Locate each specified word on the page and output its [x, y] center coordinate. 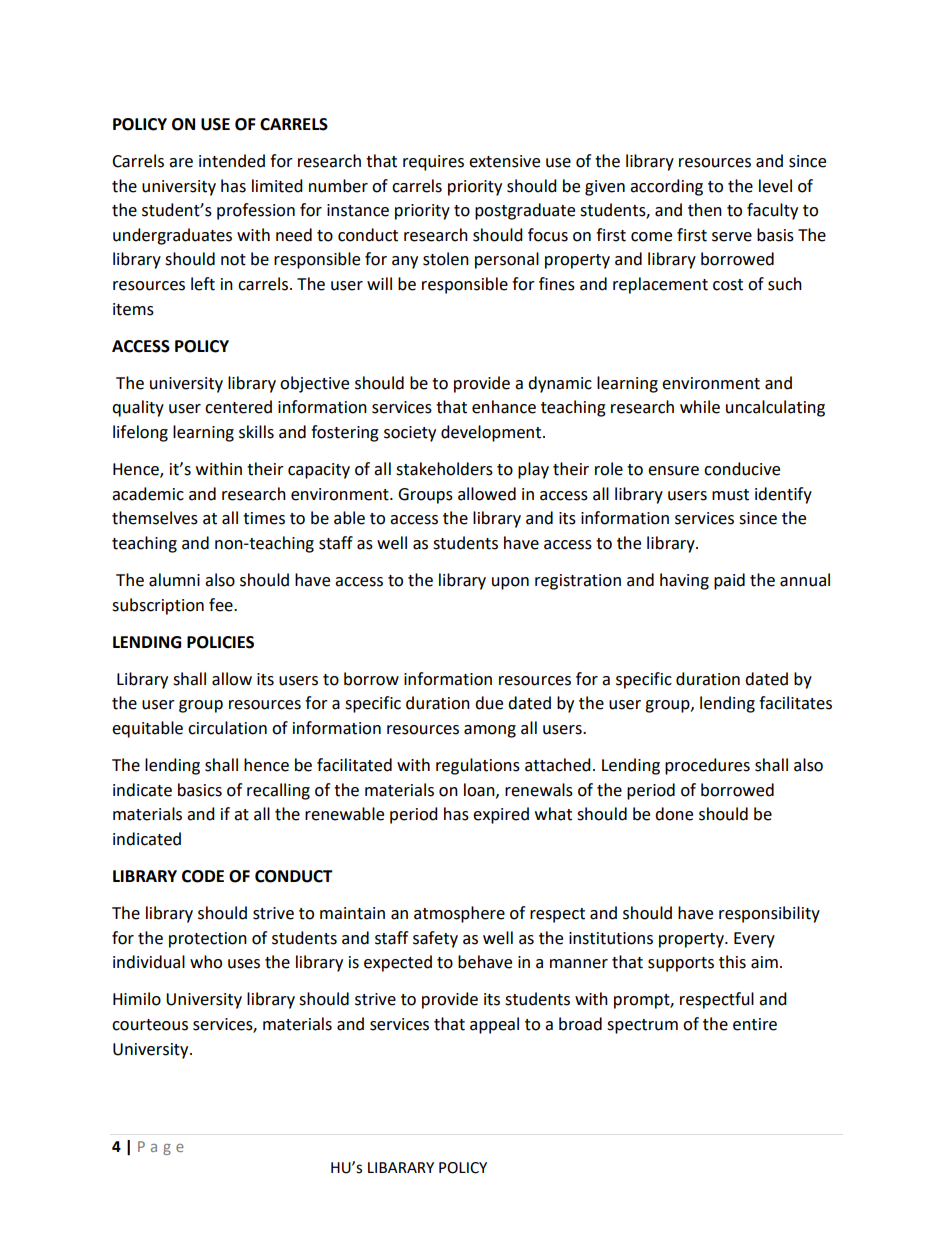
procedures [707, 766]
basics [200, 790]
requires [433, 163]
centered [238, 407]
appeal [494, 1025]
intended [232, 161]
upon [510, 583]
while [700, 407]
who [206, 962]
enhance [504, 407]
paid [729, 581]
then [705, 210]
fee [222, 605]
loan [480, 790]
